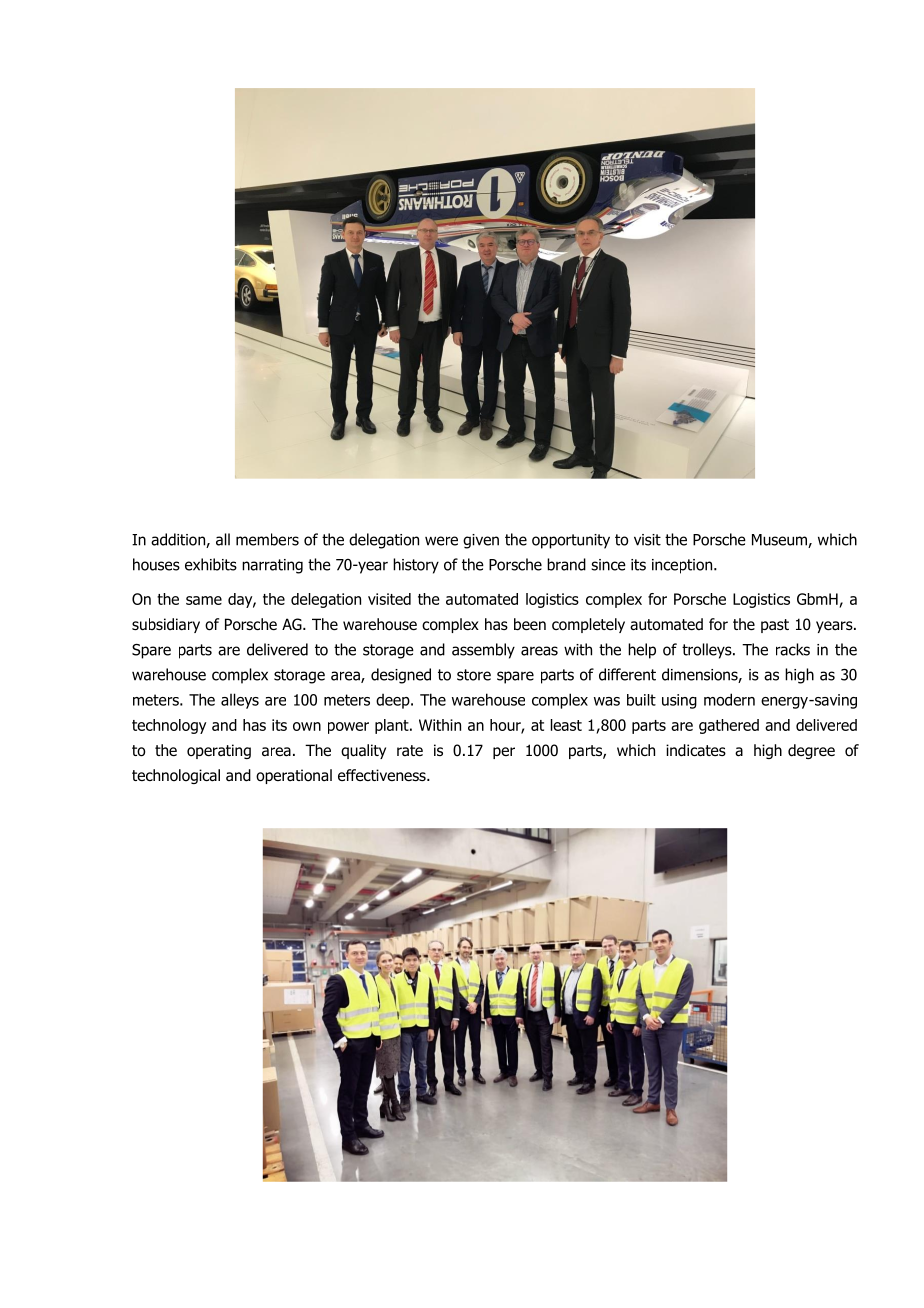 The height and width of the screenshot is (1308, 924). Describe the element at coordinates (708, 651) in the screenshot. I see `trolleys` at that location.
